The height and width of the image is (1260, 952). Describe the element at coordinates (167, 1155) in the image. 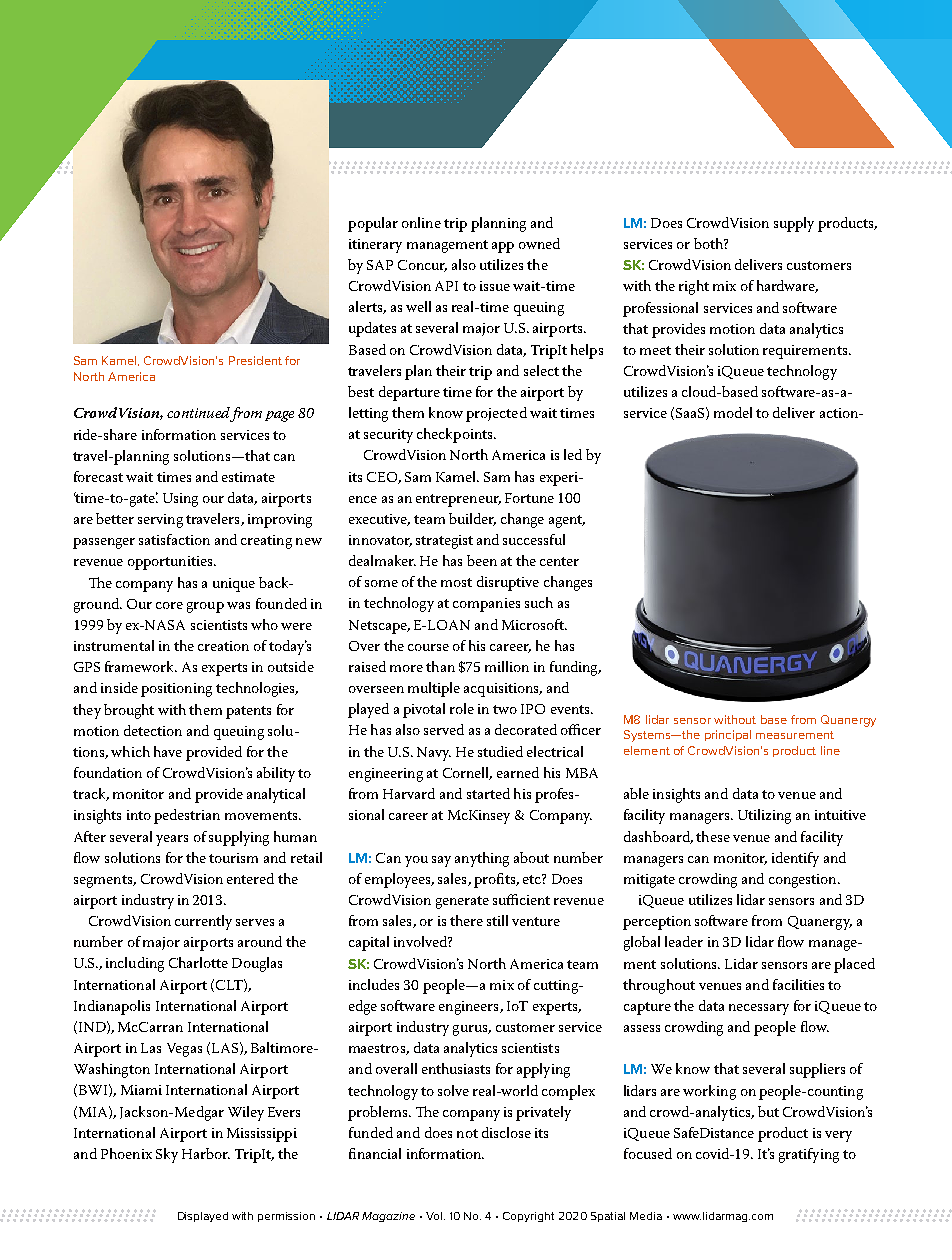

I see `Sky` at that location.
